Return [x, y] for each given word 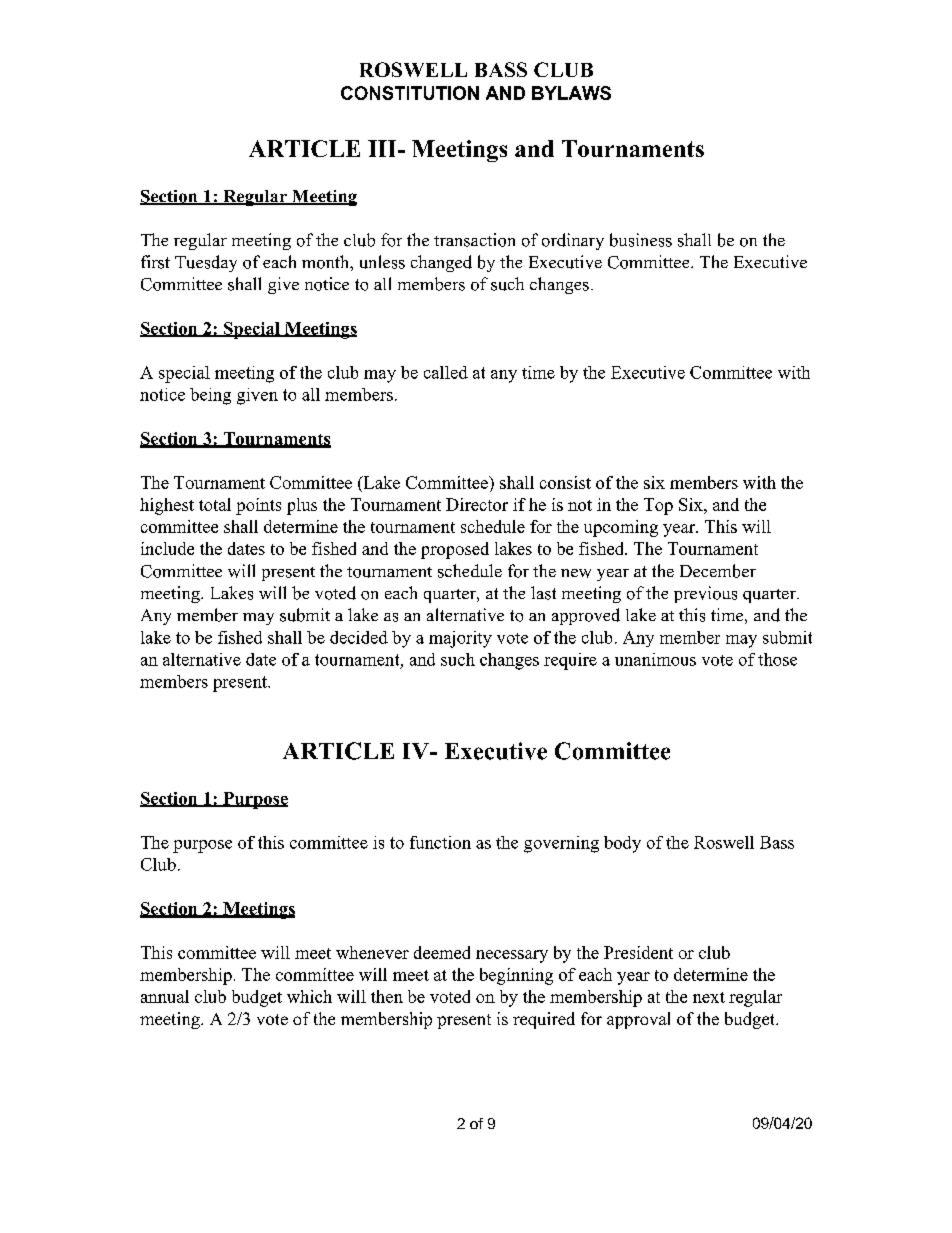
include [167, 548]
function [440, 842]
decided [359, 637]
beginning [516, 976]
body [622, 844]
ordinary [573, 241]
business [641, 240]
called [446, 372]
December [718, 571]
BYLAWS [571, 93]
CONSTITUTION [410, 93]
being [210, 396]
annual [165, 996]
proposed [455, 550]
